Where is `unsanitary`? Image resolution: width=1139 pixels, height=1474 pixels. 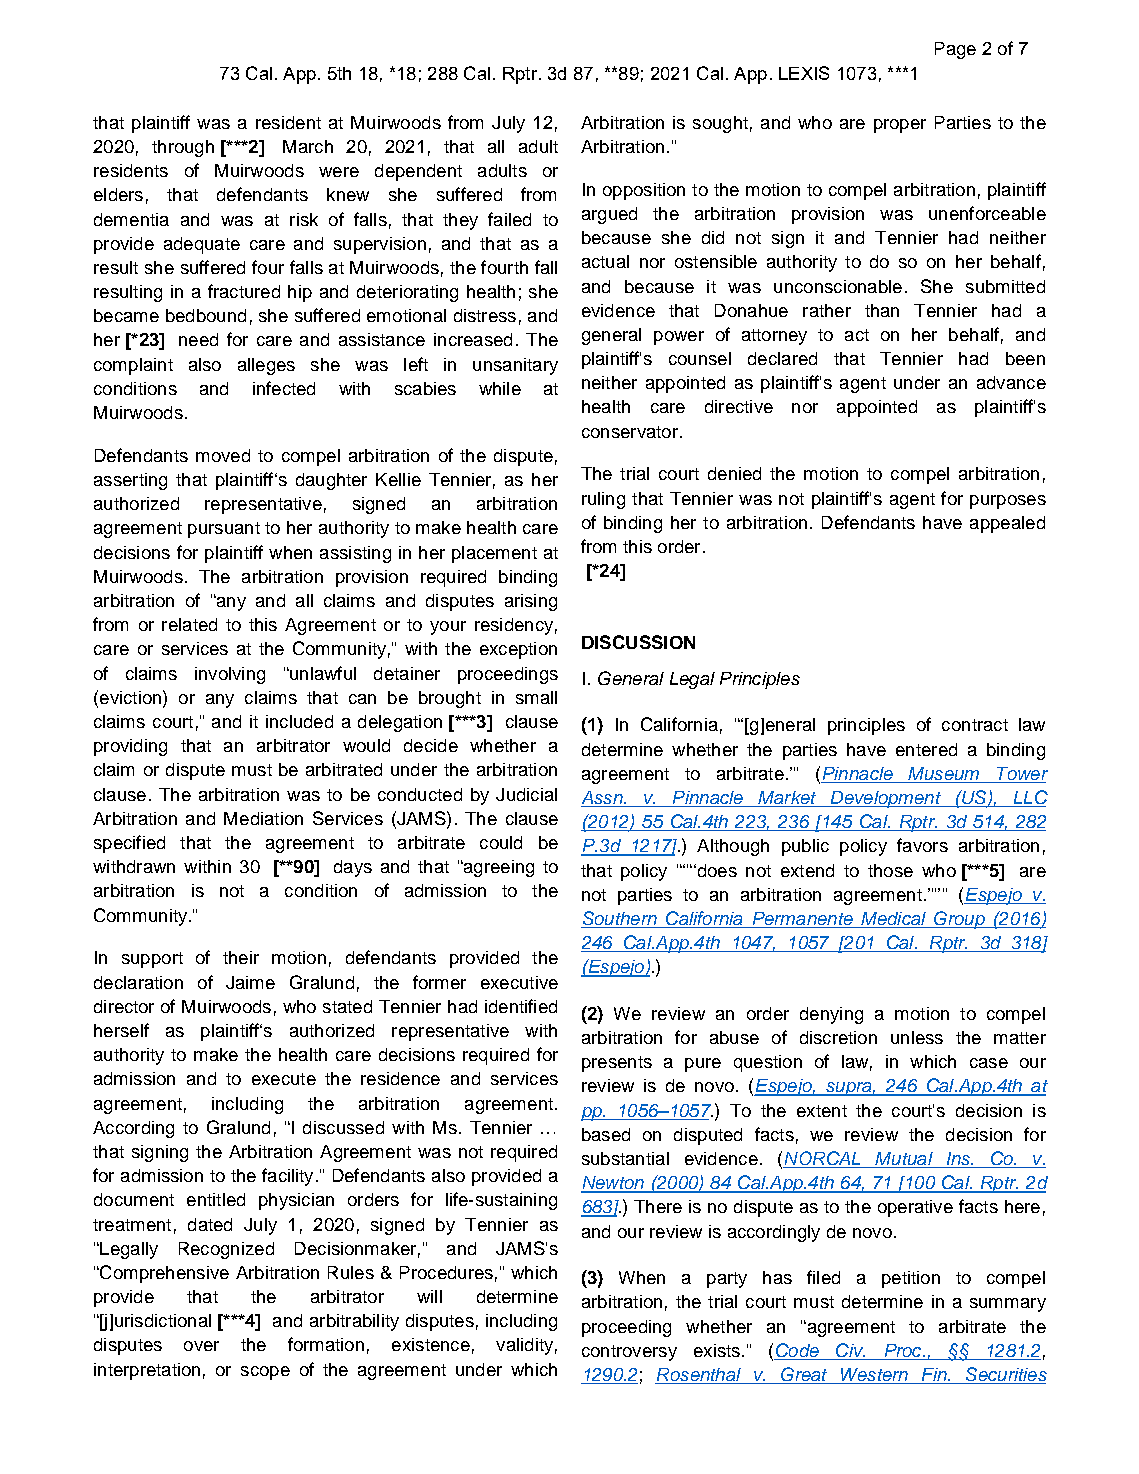
unsanitary is located at coordinates (515, 366).
